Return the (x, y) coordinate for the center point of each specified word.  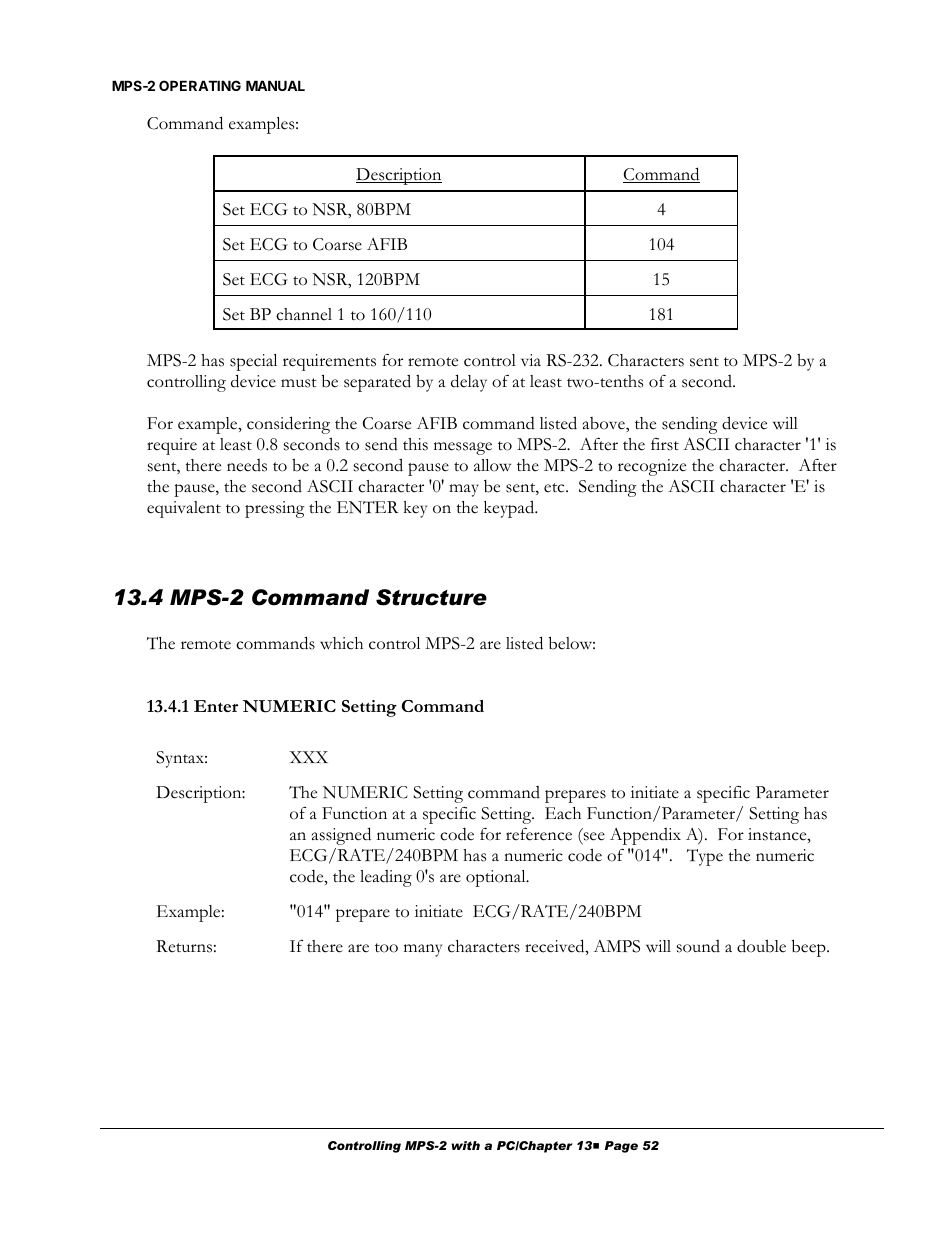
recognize (652, 467)
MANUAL (275, 85)
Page (621, 1147)
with (465, 1145)
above (605, 423)
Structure (431, 597)
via (531, 360)
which (341, 643)
